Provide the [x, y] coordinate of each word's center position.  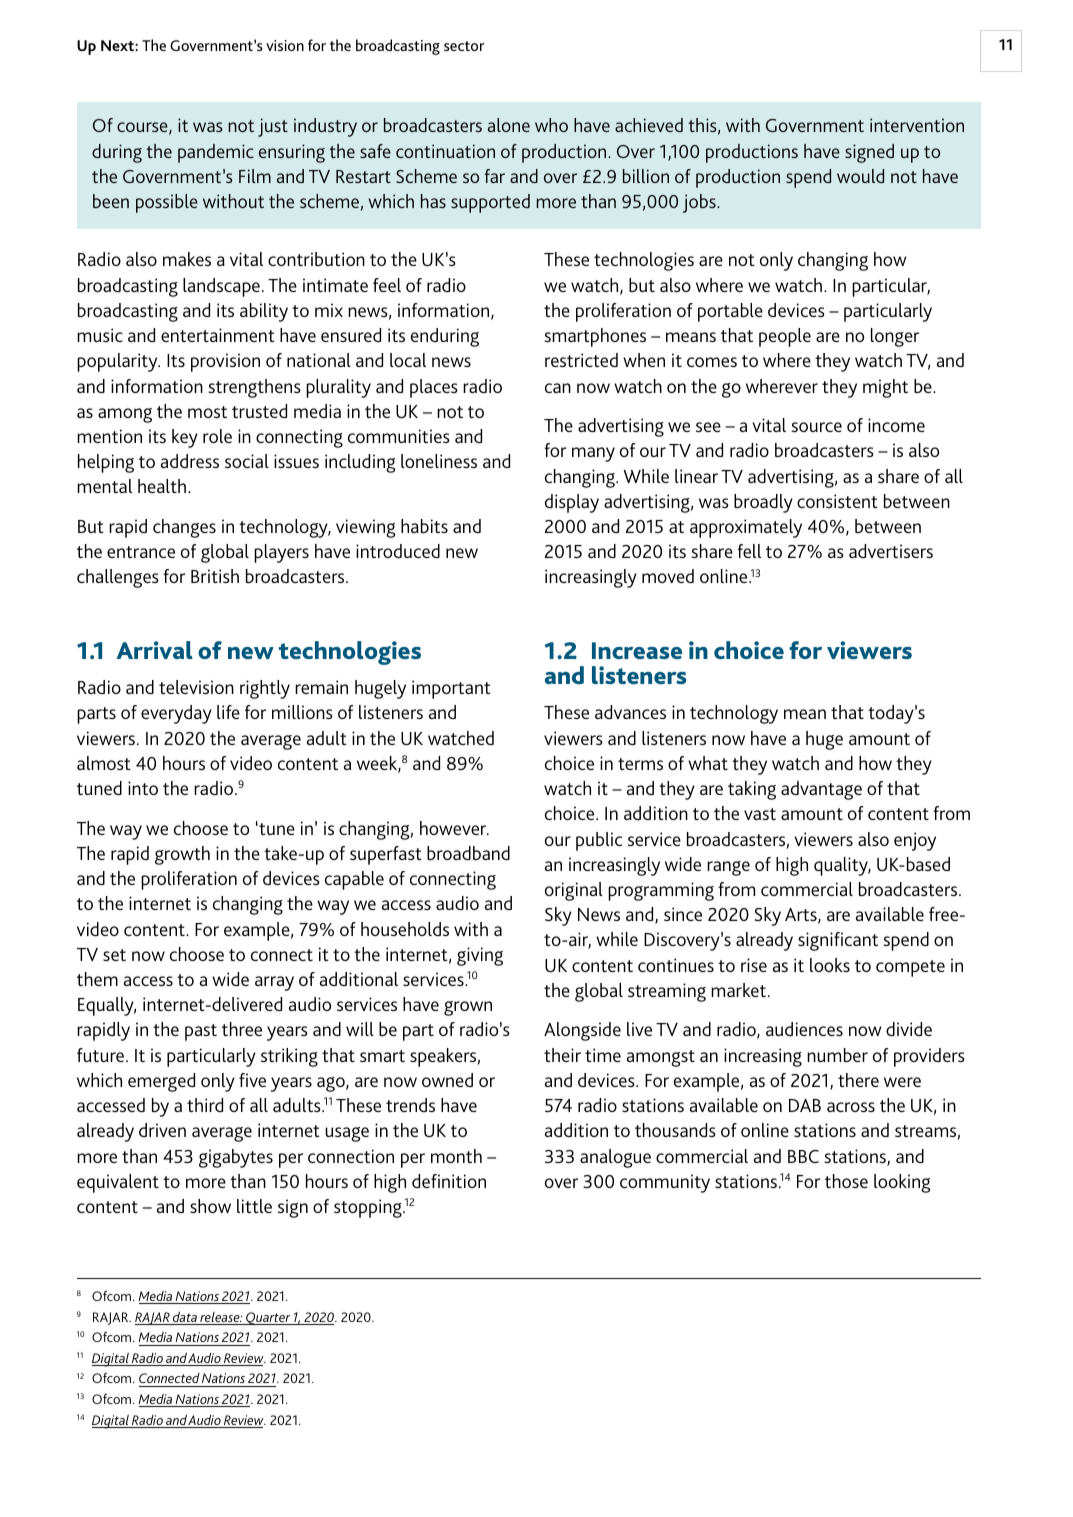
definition [449, 1181]
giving [480, 956]
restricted [581, 360]
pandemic [216, 153]
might [885, 388]
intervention [917, 125]
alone [509, 125]
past [201, 1032]
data [185, 1318]
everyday [176, 714]
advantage [821, 790]
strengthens [254, 388]
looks [830, 965]
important [451, 689]
